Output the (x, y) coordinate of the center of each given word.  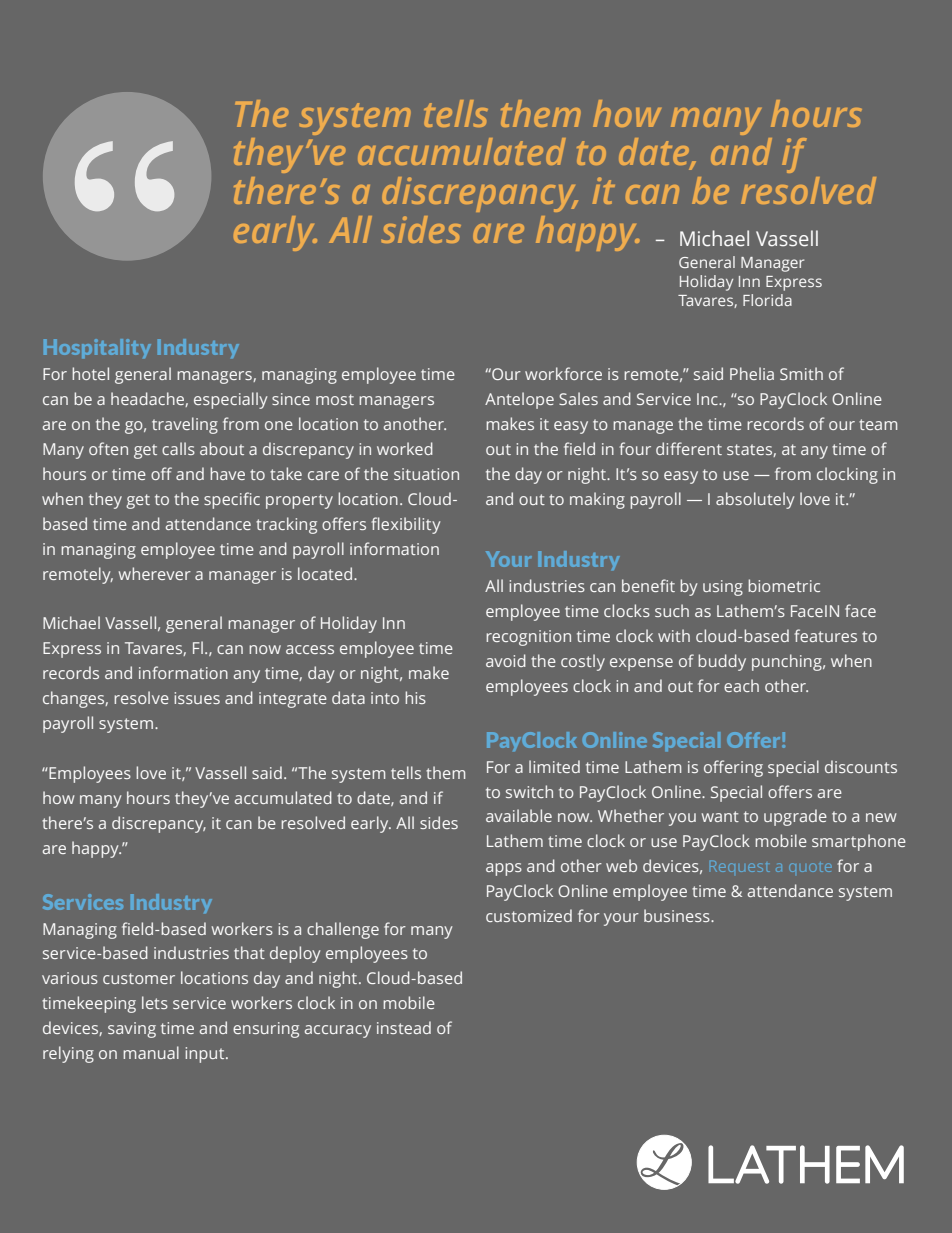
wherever (155, 573)
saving (132, 1030)
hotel (90, 373)
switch (529, 791)
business (678, 915)
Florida (767, 300)
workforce (563, 373)
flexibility (406, 525)
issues (197, 698)
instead (404, 1027)
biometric (784, 585)
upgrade (795, 817)
